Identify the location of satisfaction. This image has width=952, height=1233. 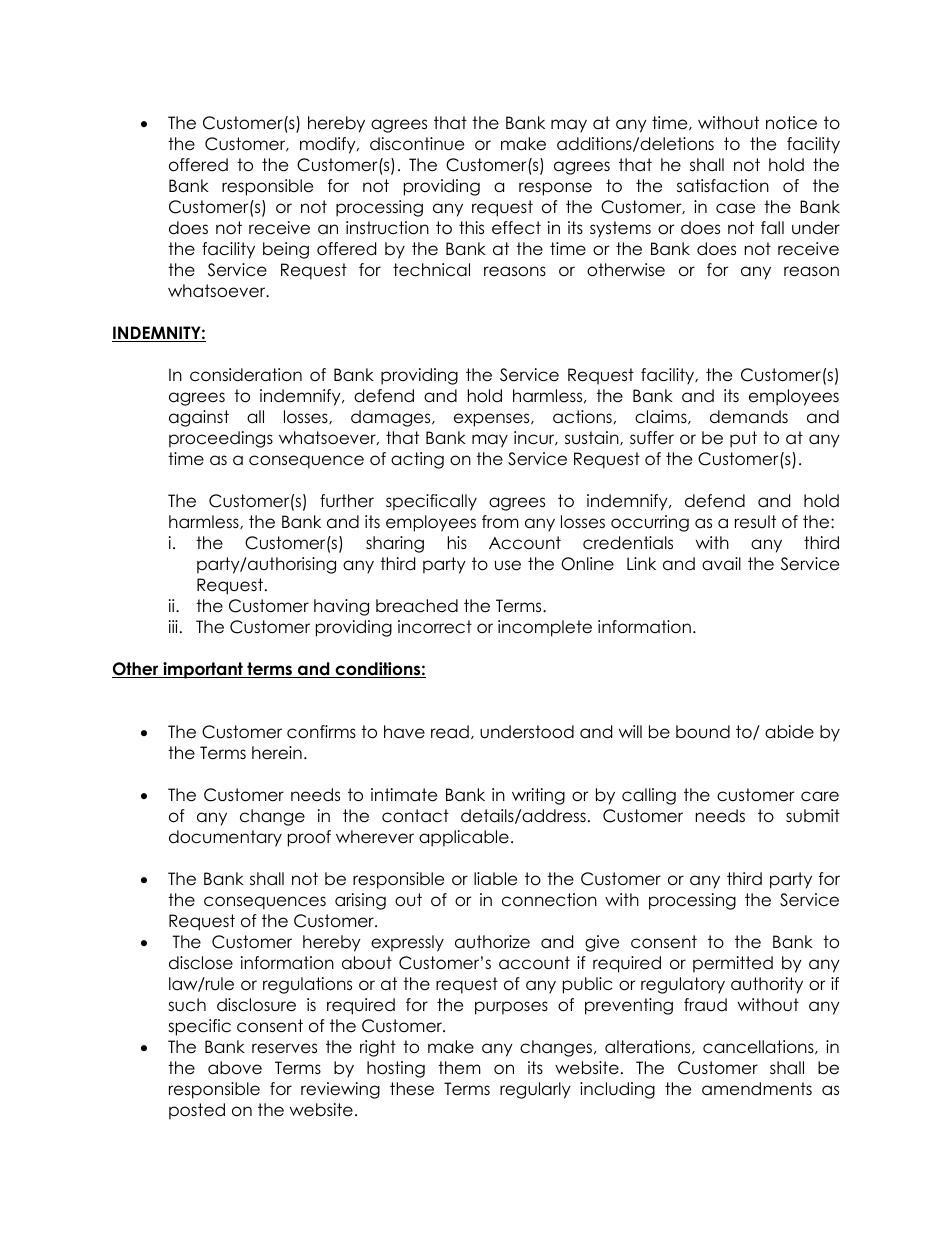
(723, 186).
